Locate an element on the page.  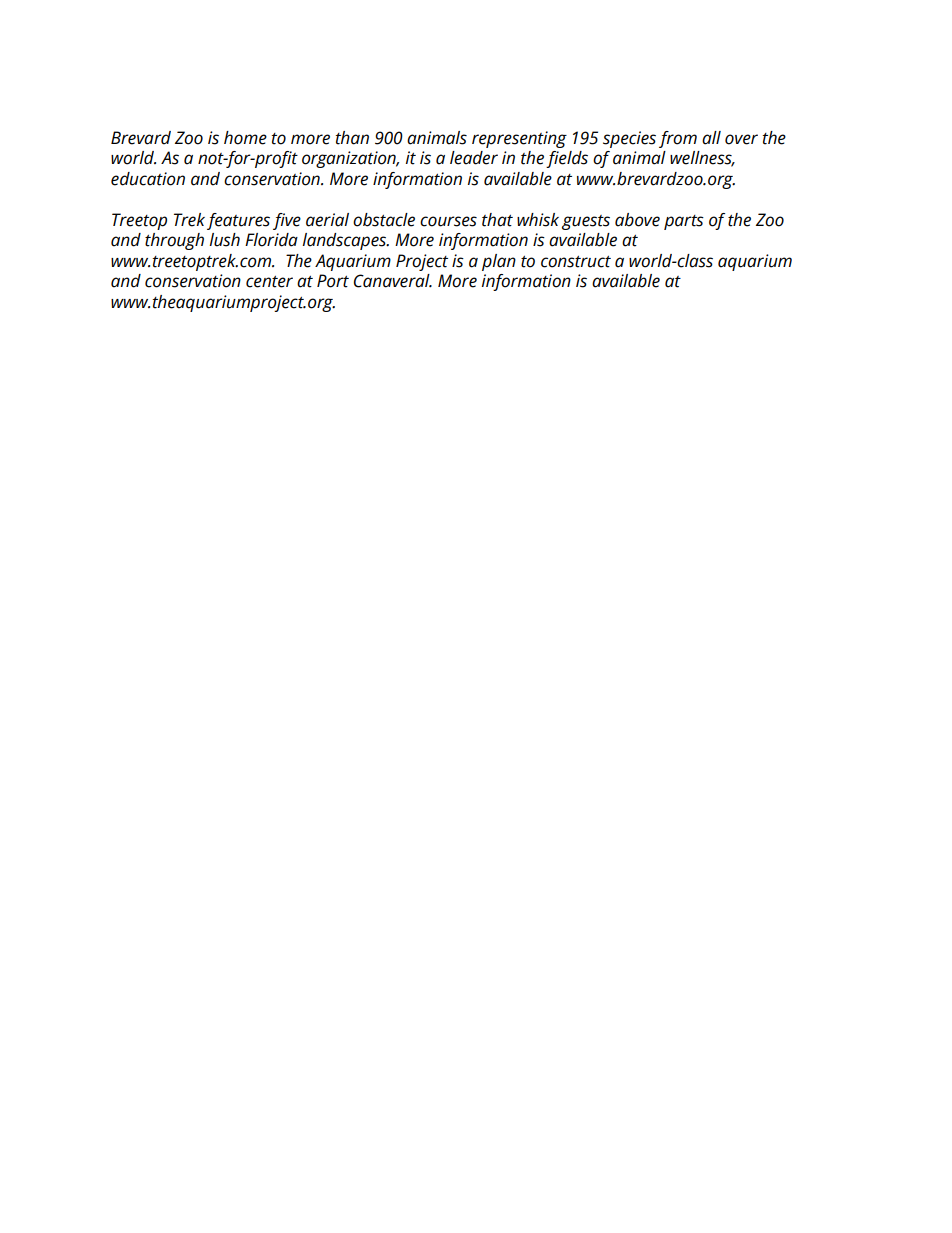
from is located at coordinates (678, 139).
